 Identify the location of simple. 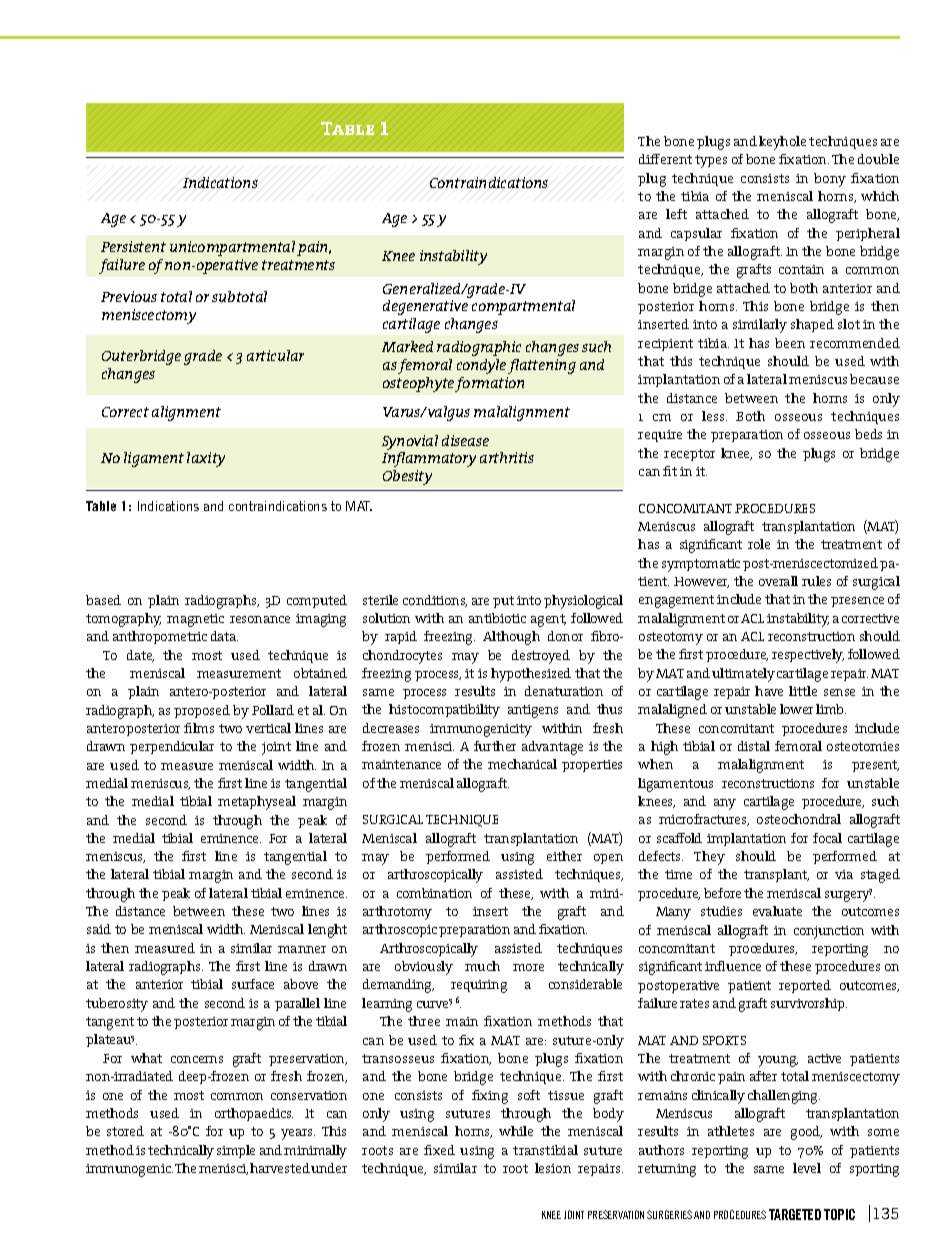
(236, 1151).
